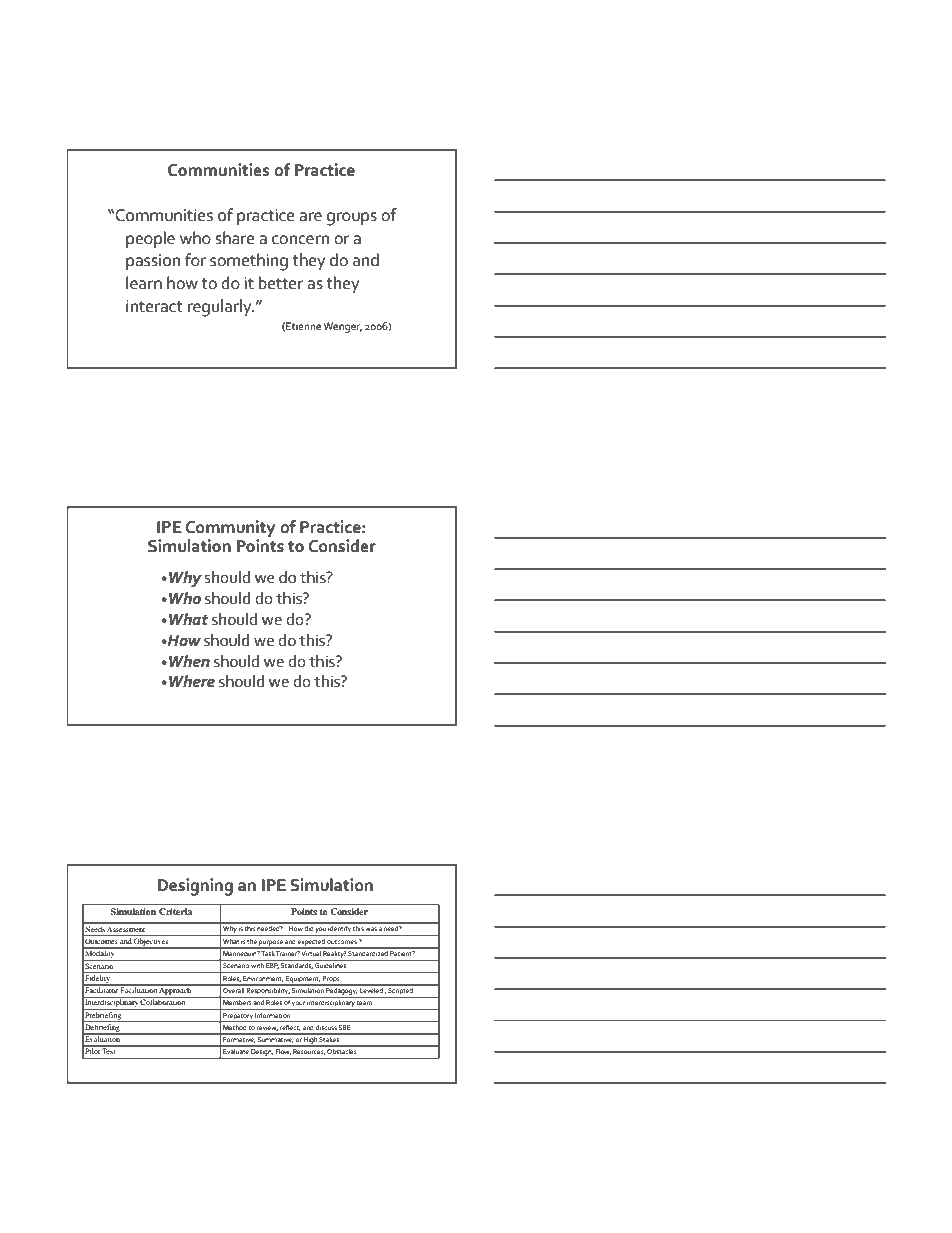 The height and width of the document is (1233, 952). What do you see at coordinates (230, 528) in the document?
I see `Community` at bounding box center [230, 528].
